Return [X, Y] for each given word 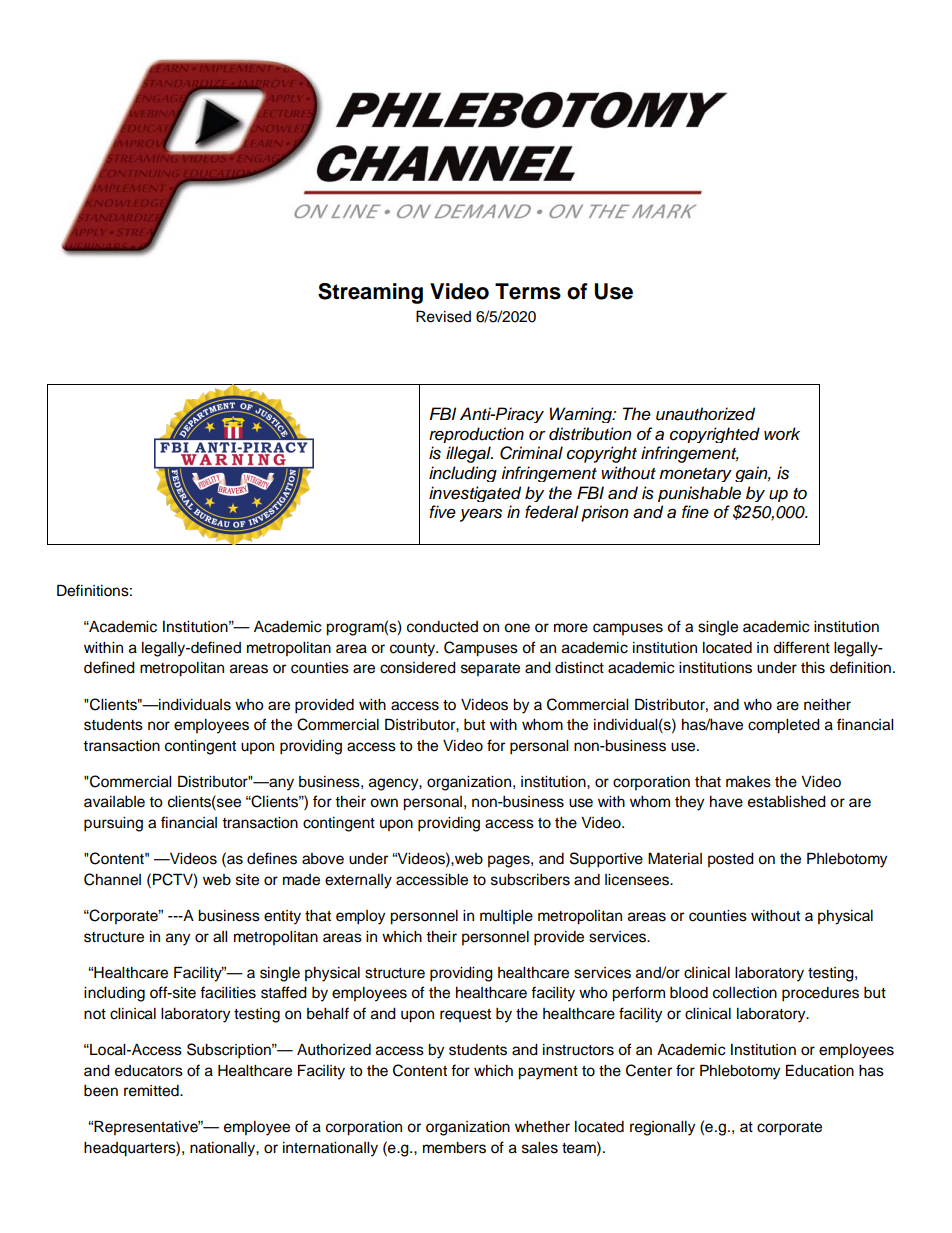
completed [784, 726]
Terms [528, 291]
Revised [443, 316]
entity [282, 917]
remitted [152, 1091]
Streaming [370, 293]
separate [490, 669]
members [454, 1148]
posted [731, 860]
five [442, 512]
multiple [506, 917]
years [481, 515]
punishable [699, 494]
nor [159, 726]
